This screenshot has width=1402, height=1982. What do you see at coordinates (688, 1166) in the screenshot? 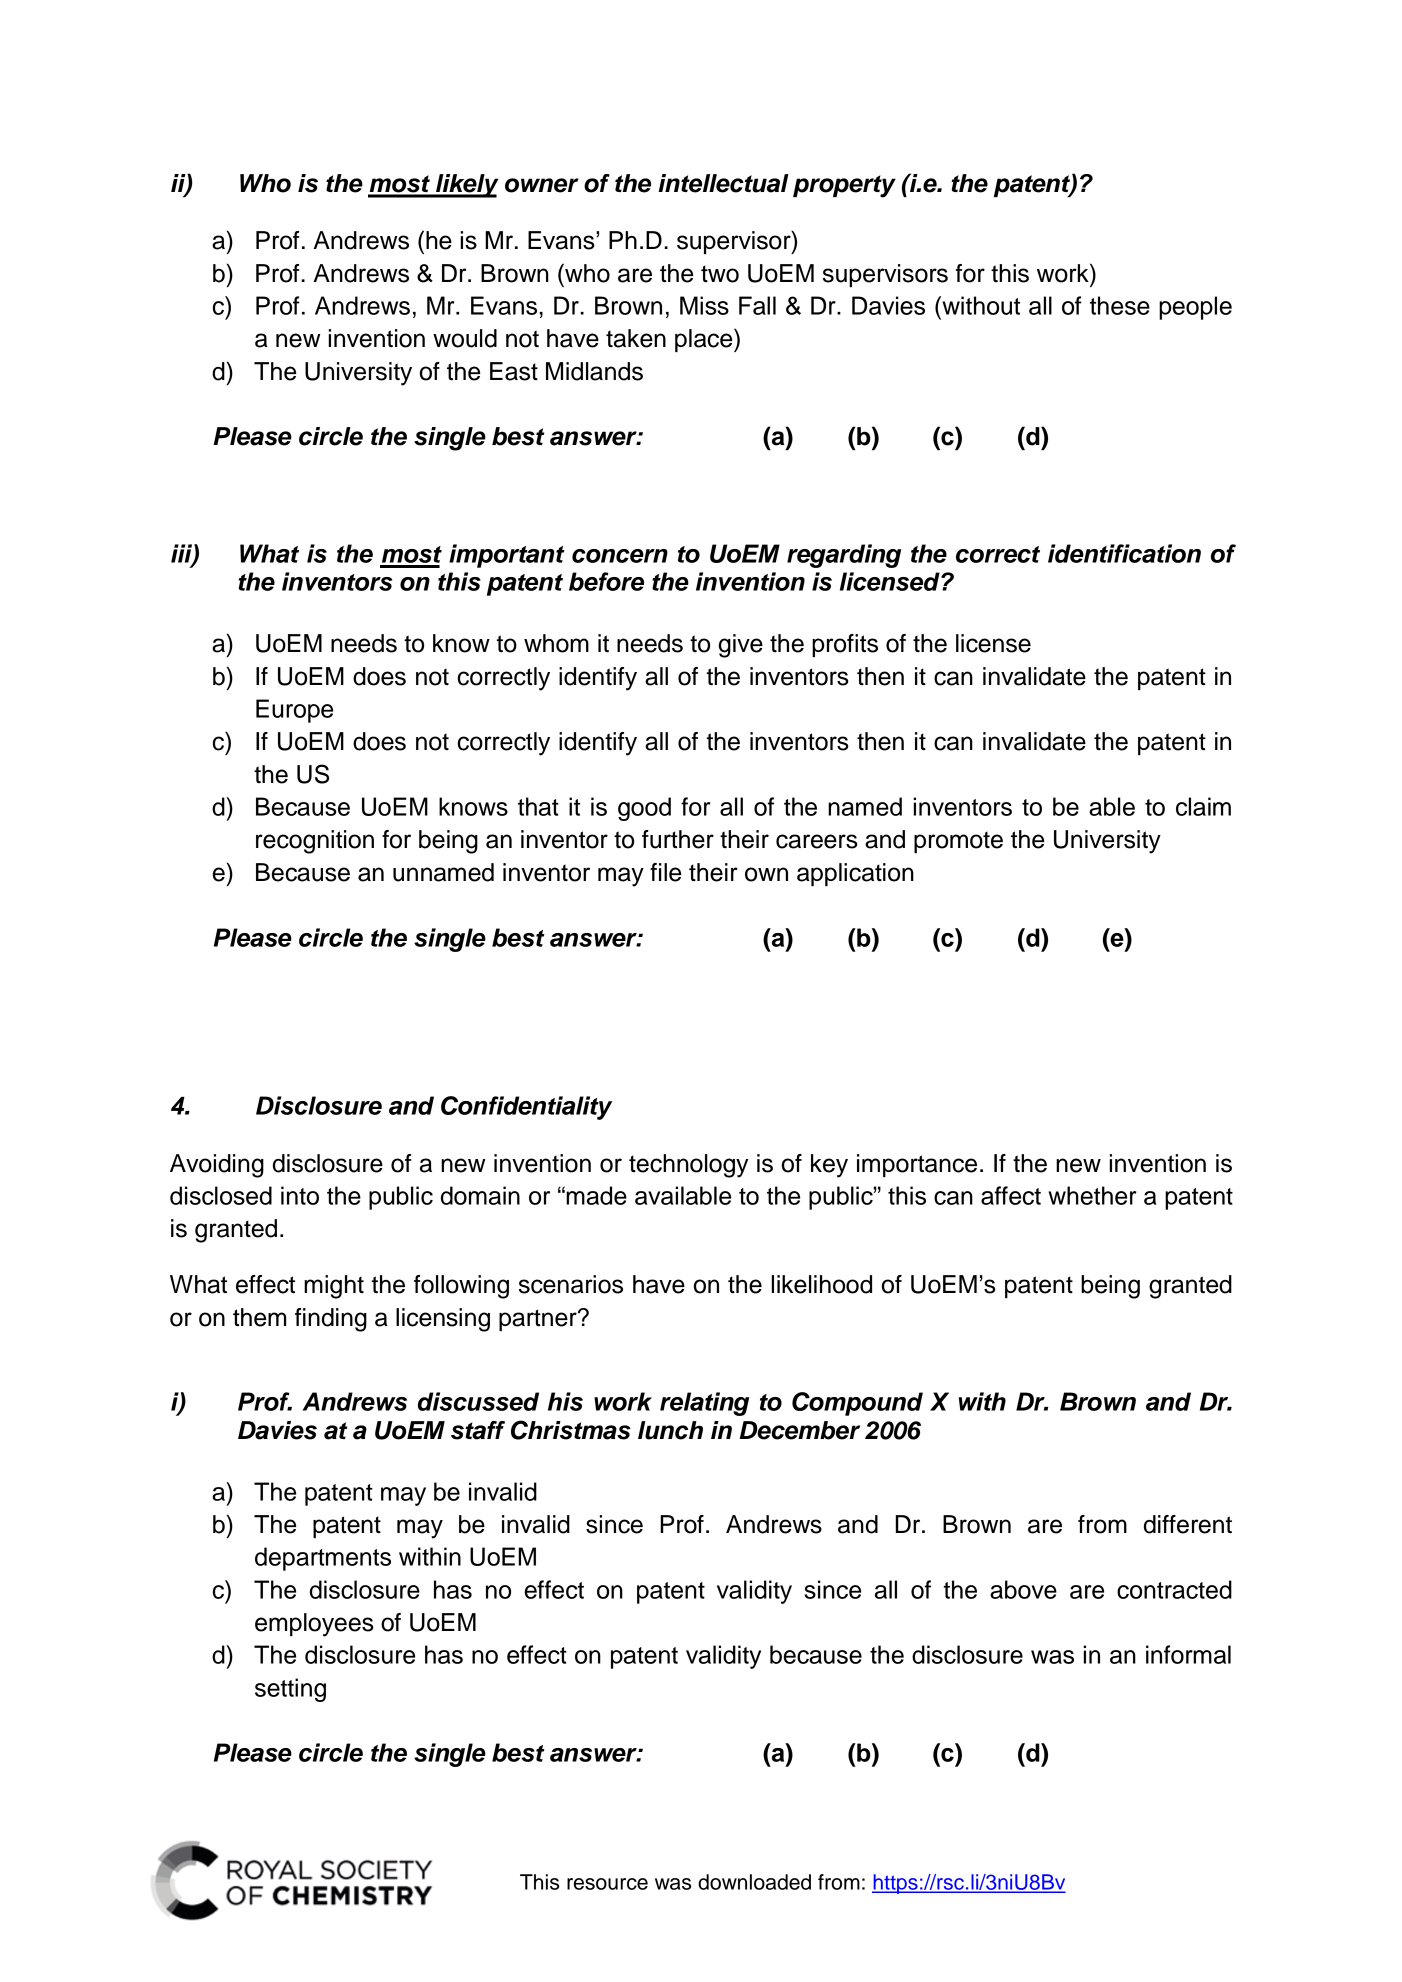
I see `technology` at bounding box center [688, 1166].
